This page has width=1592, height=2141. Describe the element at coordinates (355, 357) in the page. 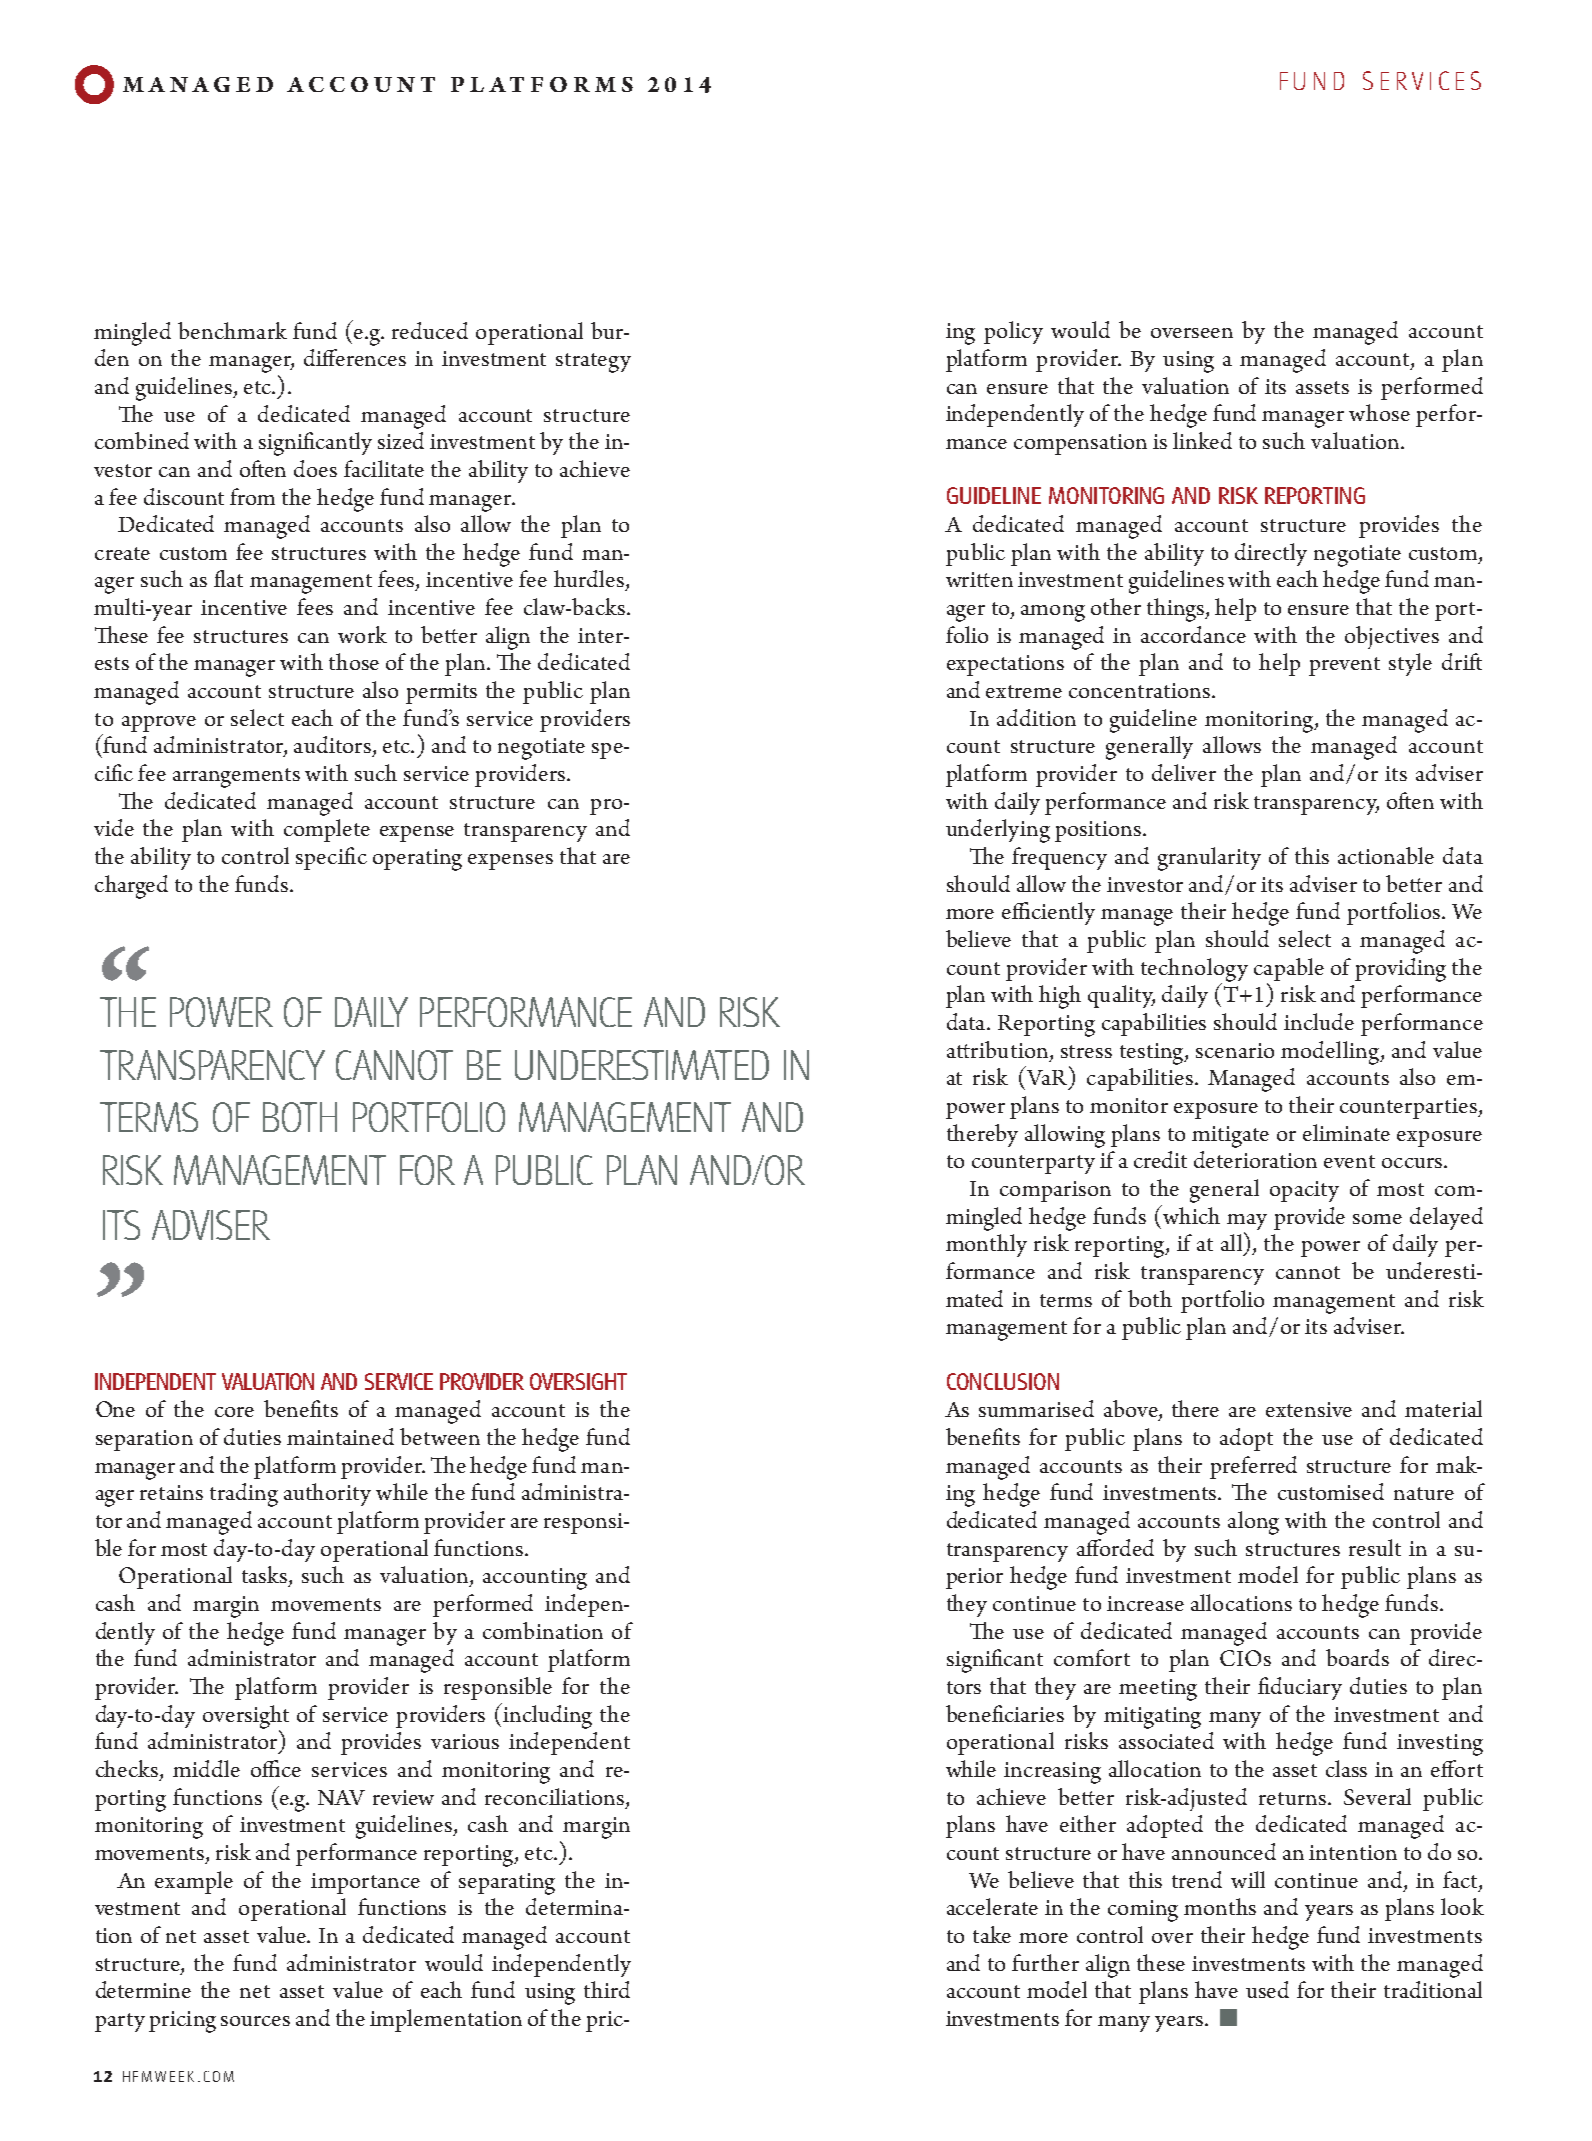

I see `differences` at that location.
